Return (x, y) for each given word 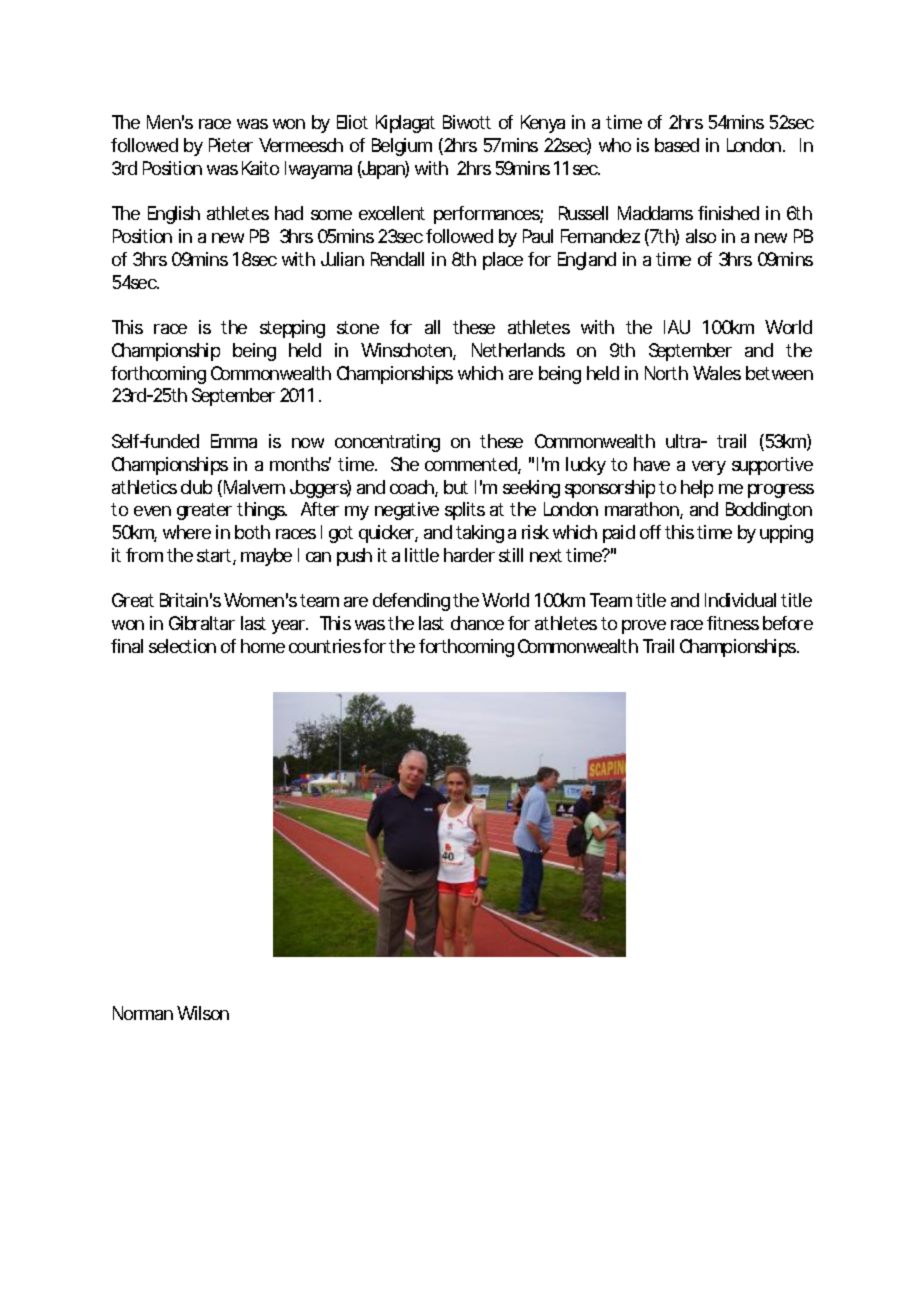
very (709, 468)
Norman (143, 1013)
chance (477, 623)
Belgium (402, 147)
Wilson (203, 1013)
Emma (234, 441)
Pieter (231, 145)
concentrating (387, 443)
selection (182, 646)
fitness (733, 623)
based (677, 145)
